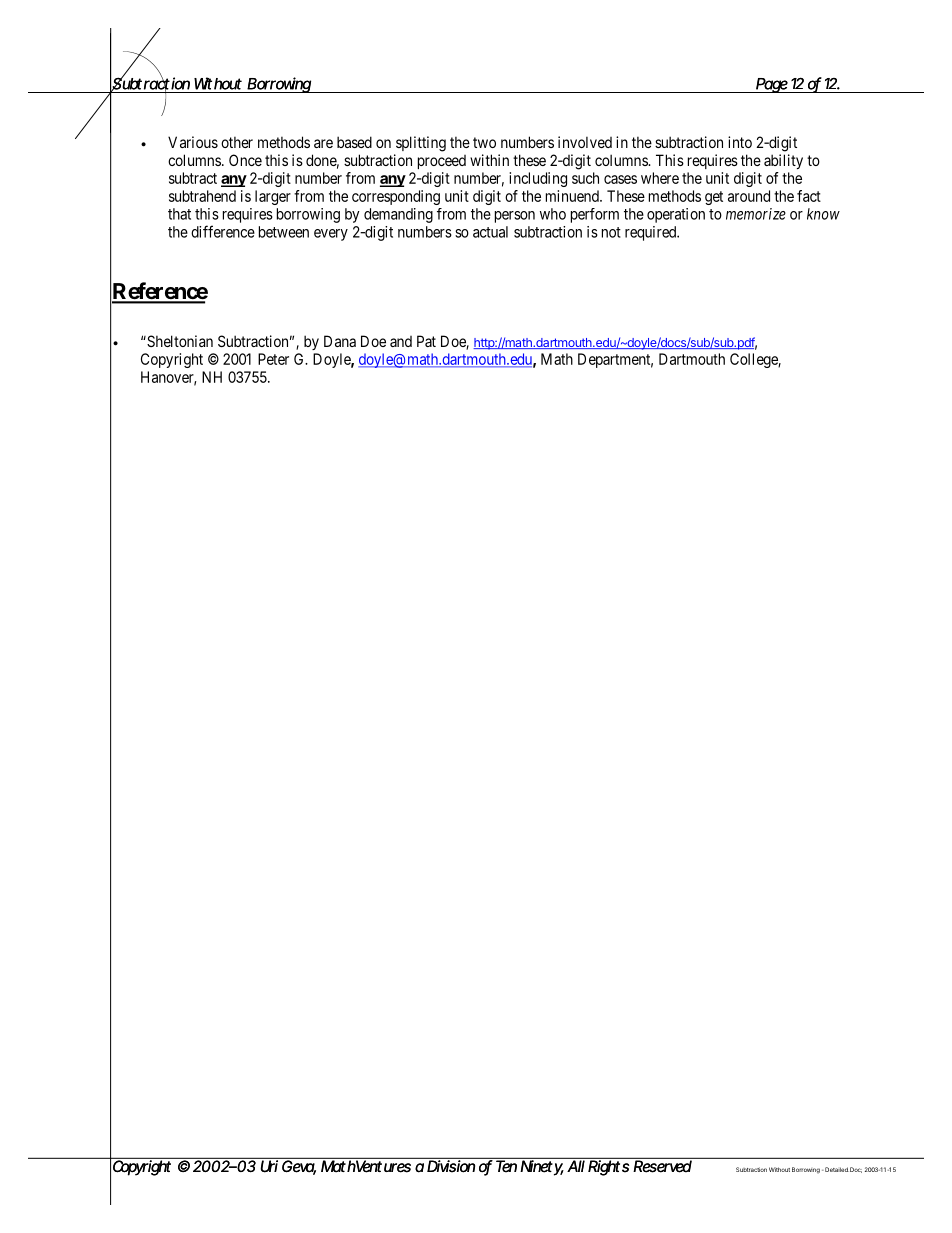  Describe the element at coordinates (740, 142) in the screenshot. I see `into` at that location.
